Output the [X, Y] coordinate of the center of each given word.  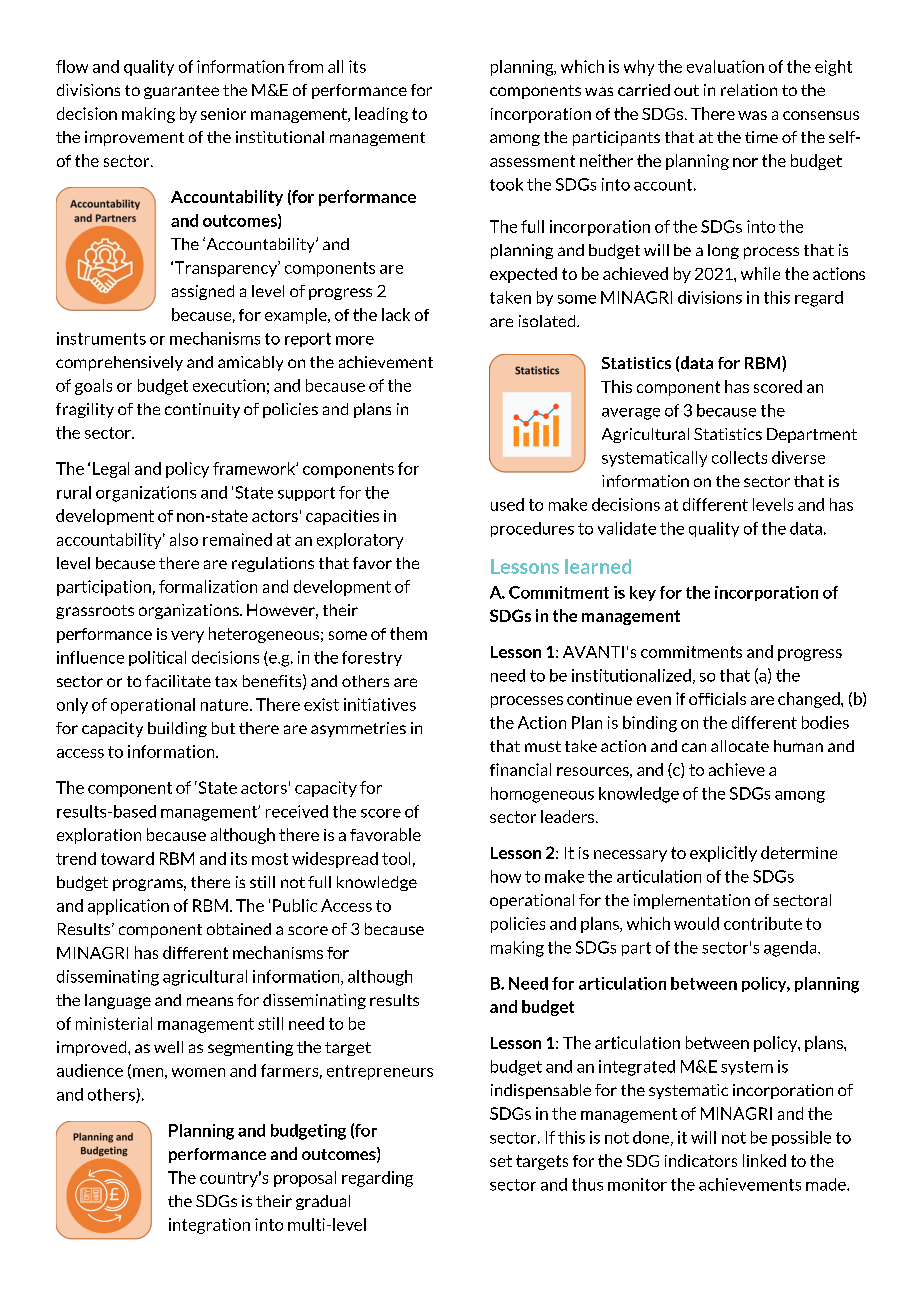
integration [209, 1226]
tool [396, 858]
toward [127, 858]
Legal [111, 470]
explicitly [723, 854]
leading [381, 115]
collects [739, 457]
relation [749, 90]
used [507, 504]
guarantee [181, 92]
